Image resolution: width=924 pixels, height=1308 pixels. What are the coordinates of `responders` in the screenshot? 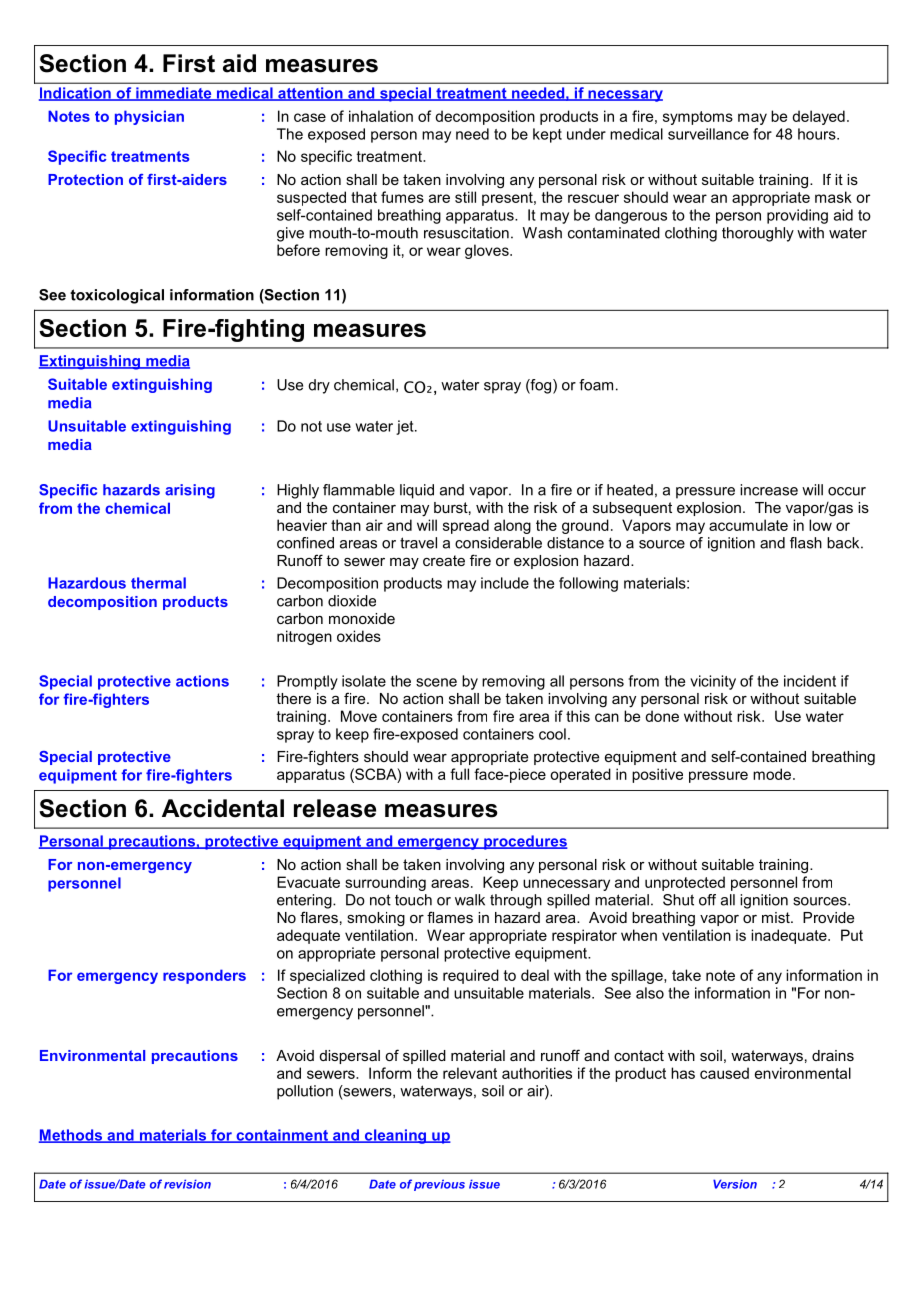 It's located at (204, 976).
